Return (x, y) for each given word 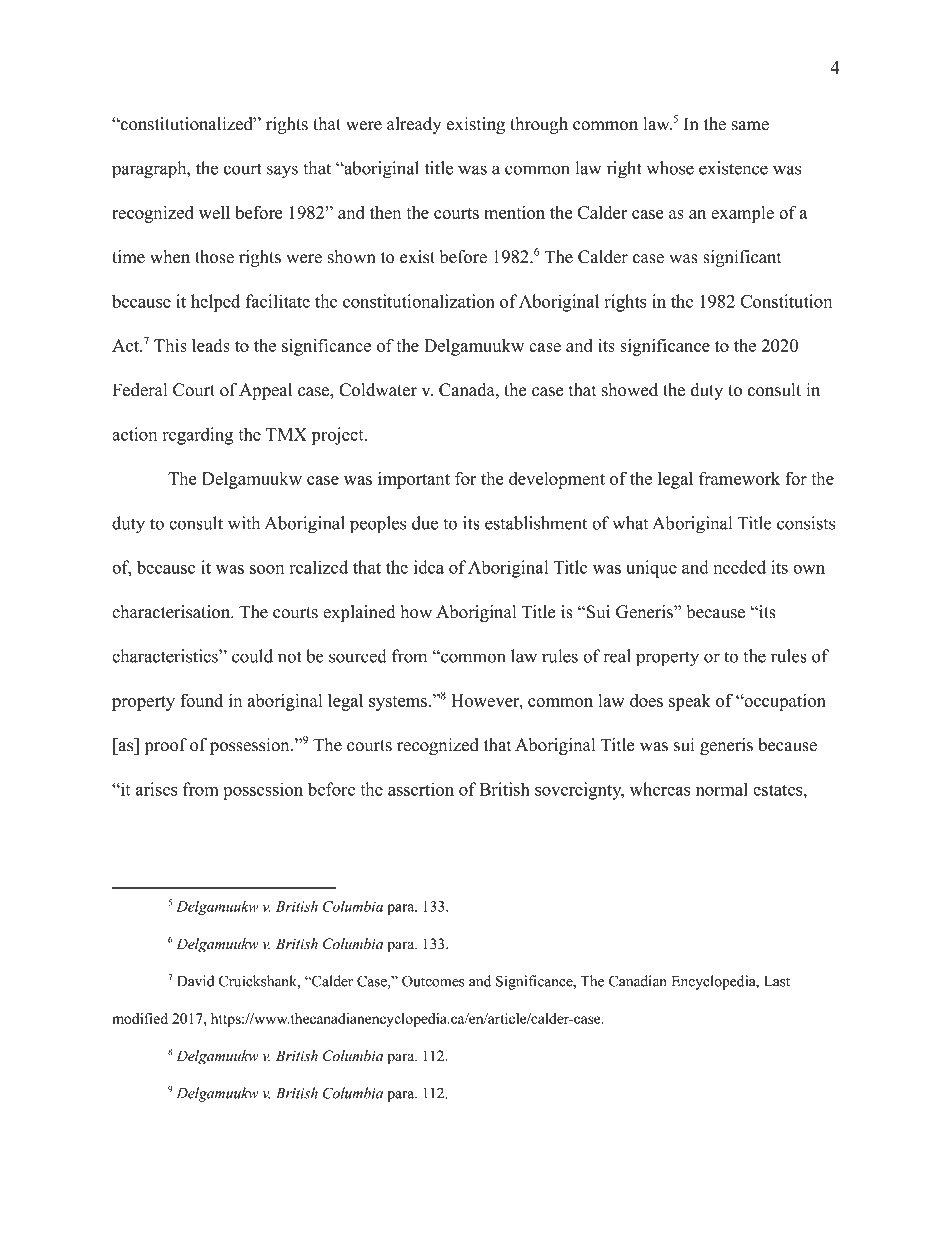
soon (267, 569)
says (282, 172)
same (750, 126)
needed (740, 567)
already (414, 125)
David (195, 981)
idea (429, 567)
